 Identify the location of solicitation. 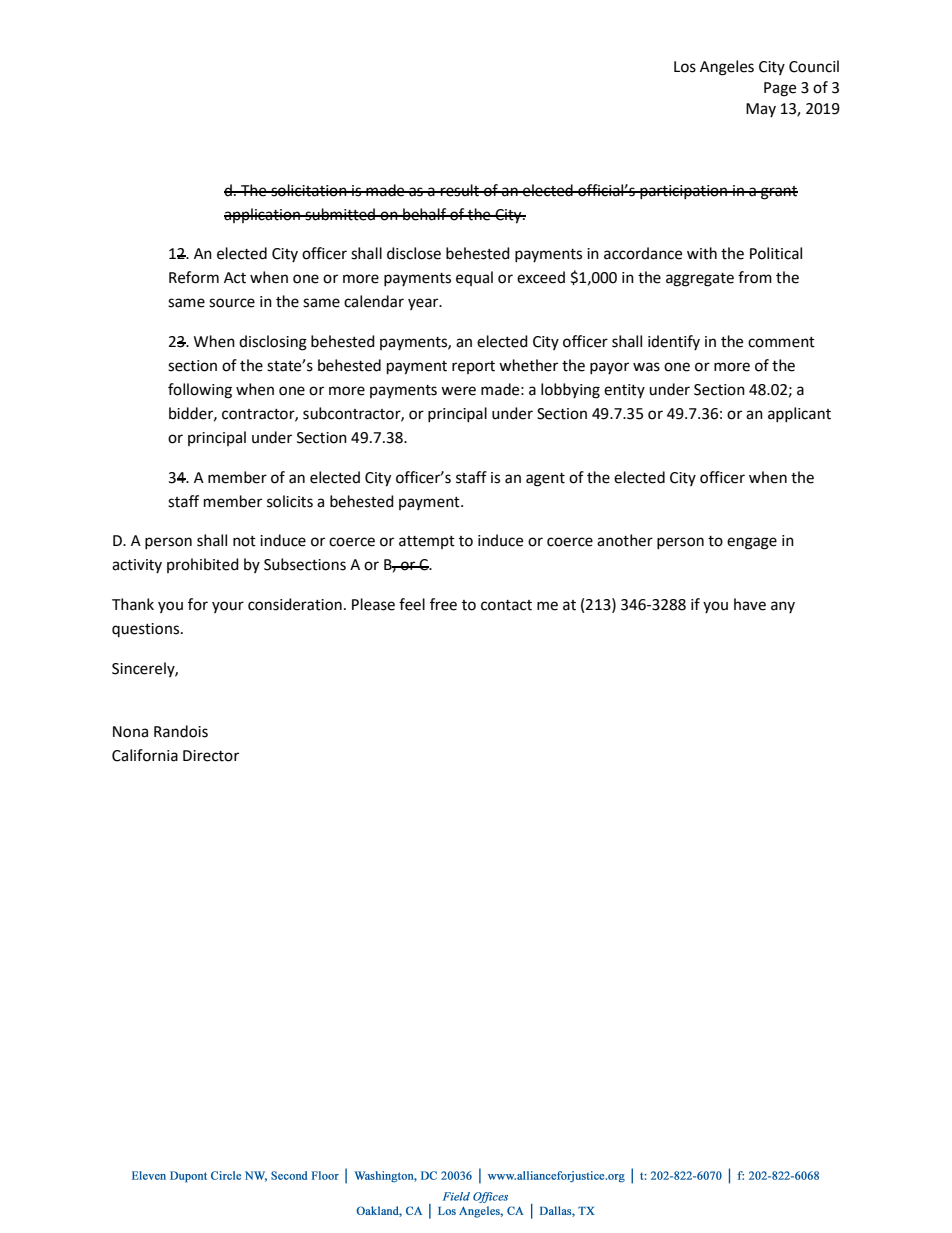
(309, 190).
